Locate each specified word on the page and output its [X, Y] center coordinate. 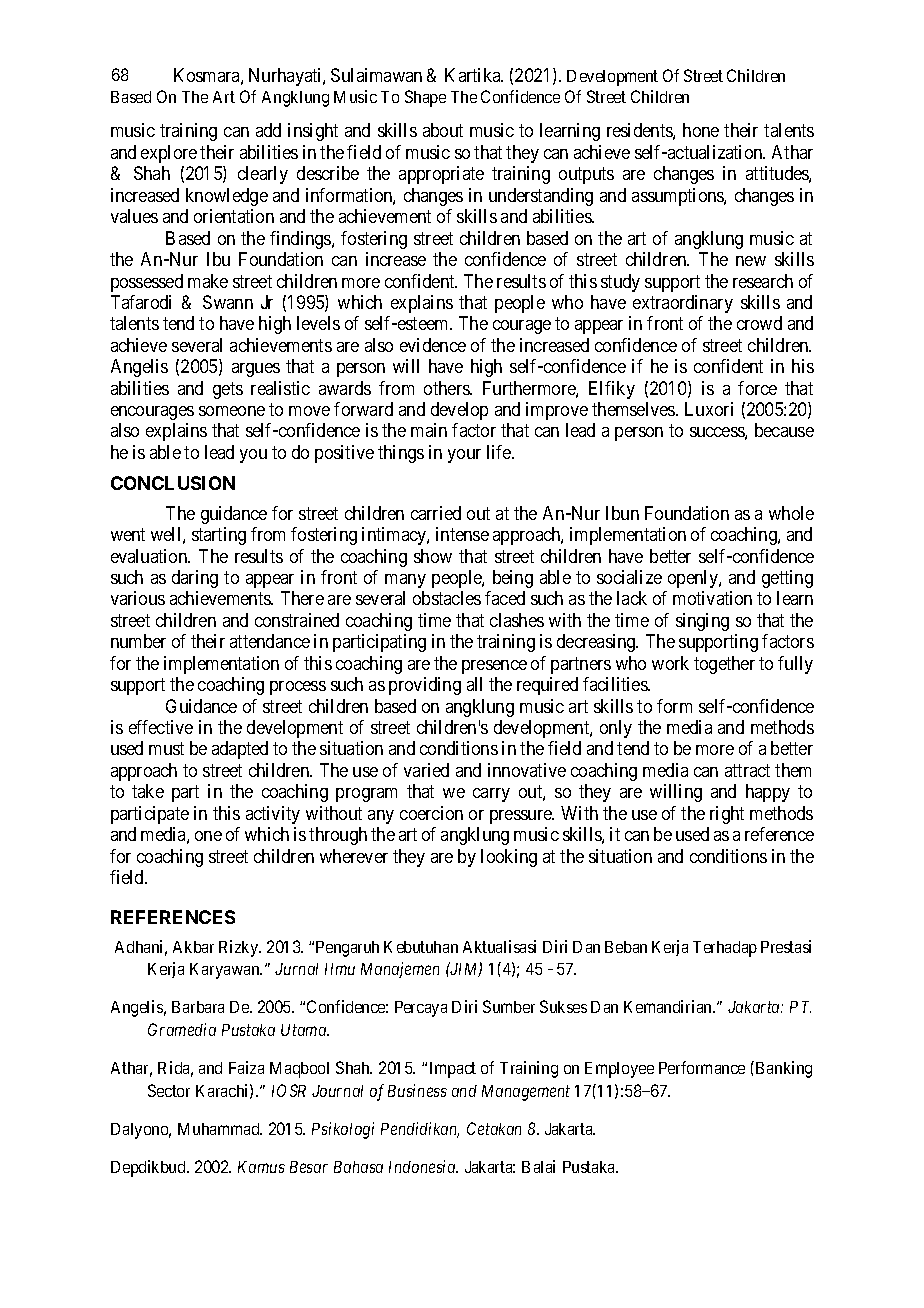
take [148, 791]
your [464, 456]
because [784, 430]
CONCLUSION [173, 483]
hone [701, 130]
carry [491, 795]
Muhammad [220, 1129]
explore [169, 154]
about [443, 130]
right [727, 815]
